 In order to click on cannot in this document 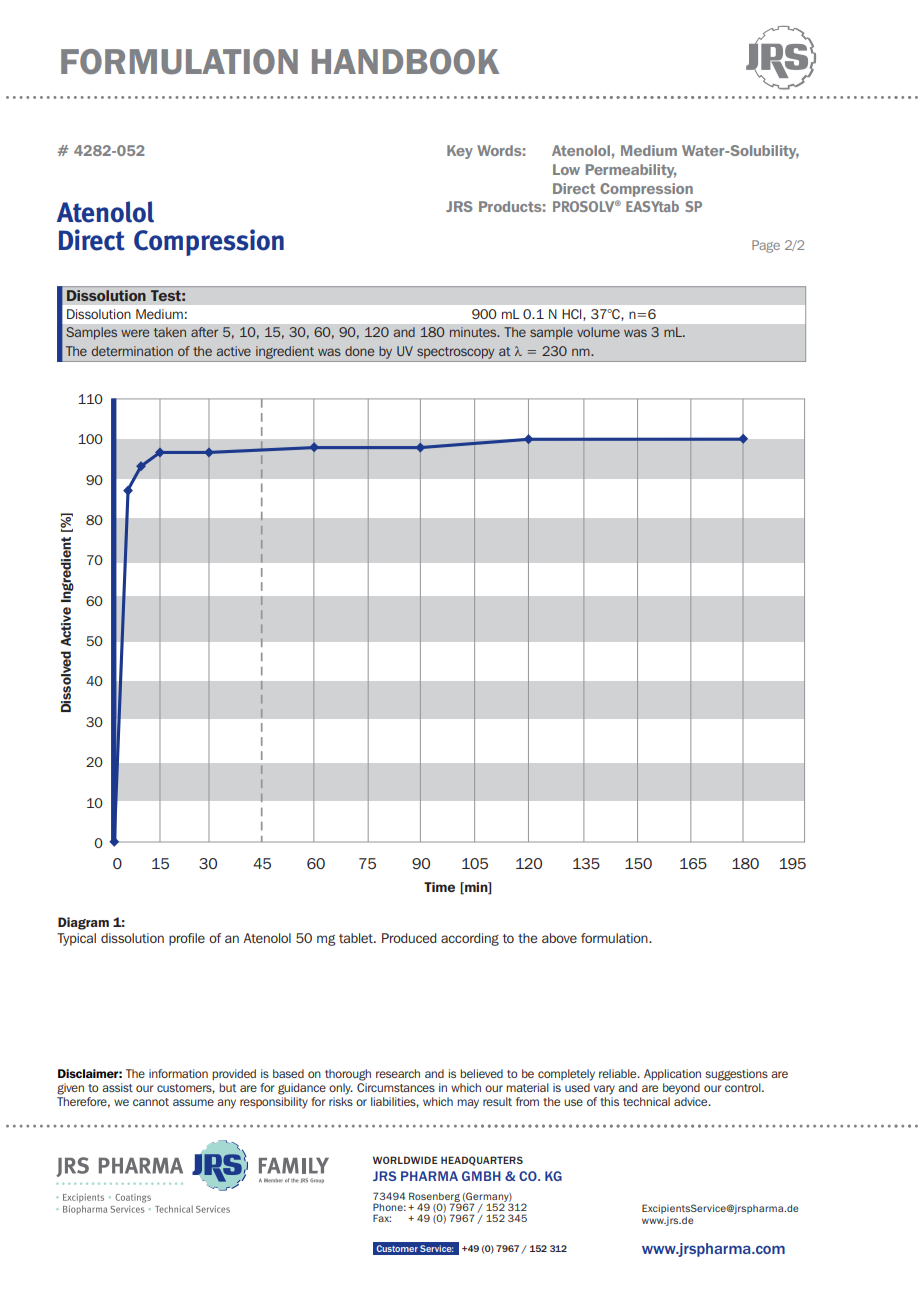, I will do `click(151, 1102)`.
